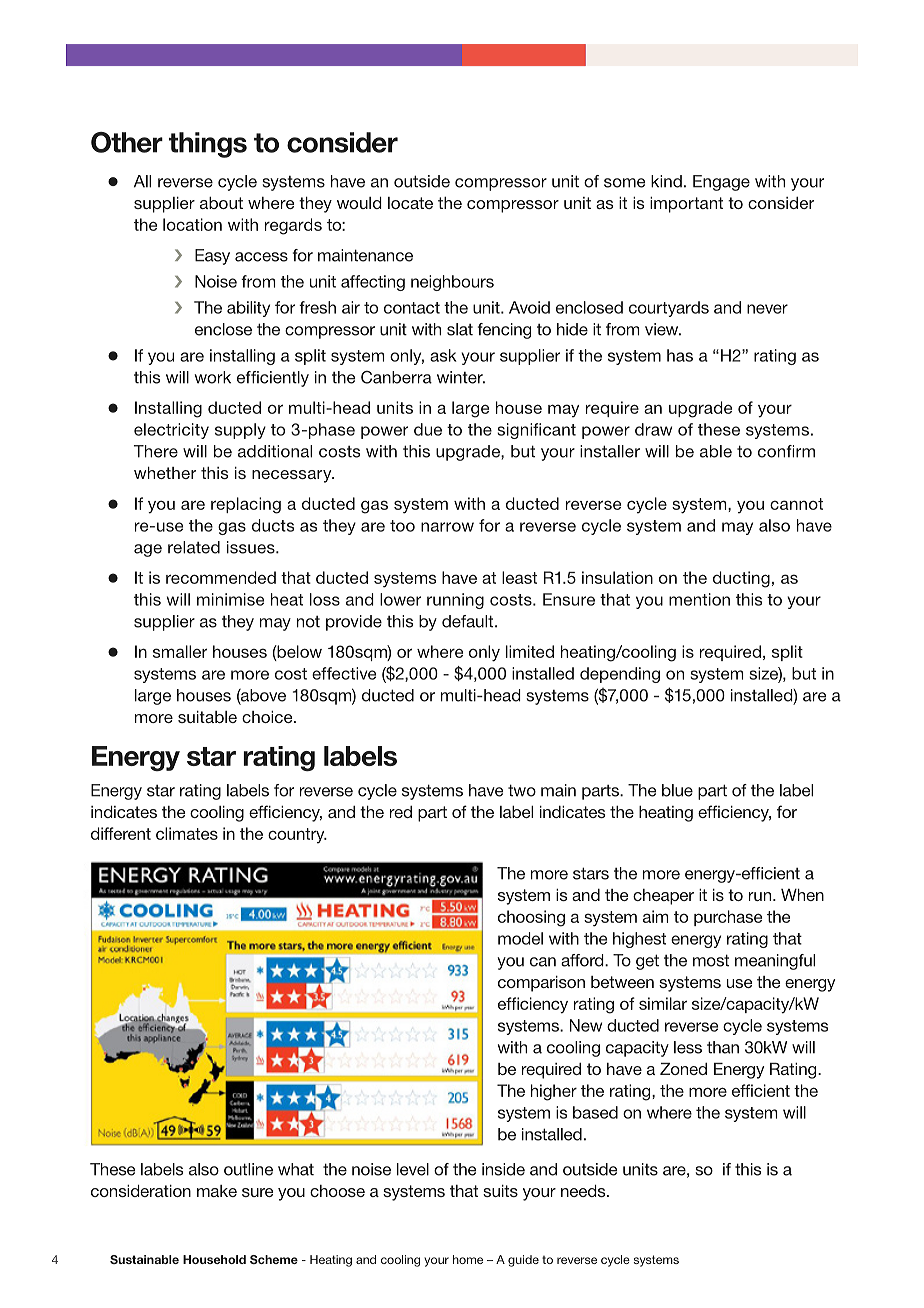  What do you see at coordinates (180, 651) in the page?
I see `smaller` at bounding box center [180, 651].
